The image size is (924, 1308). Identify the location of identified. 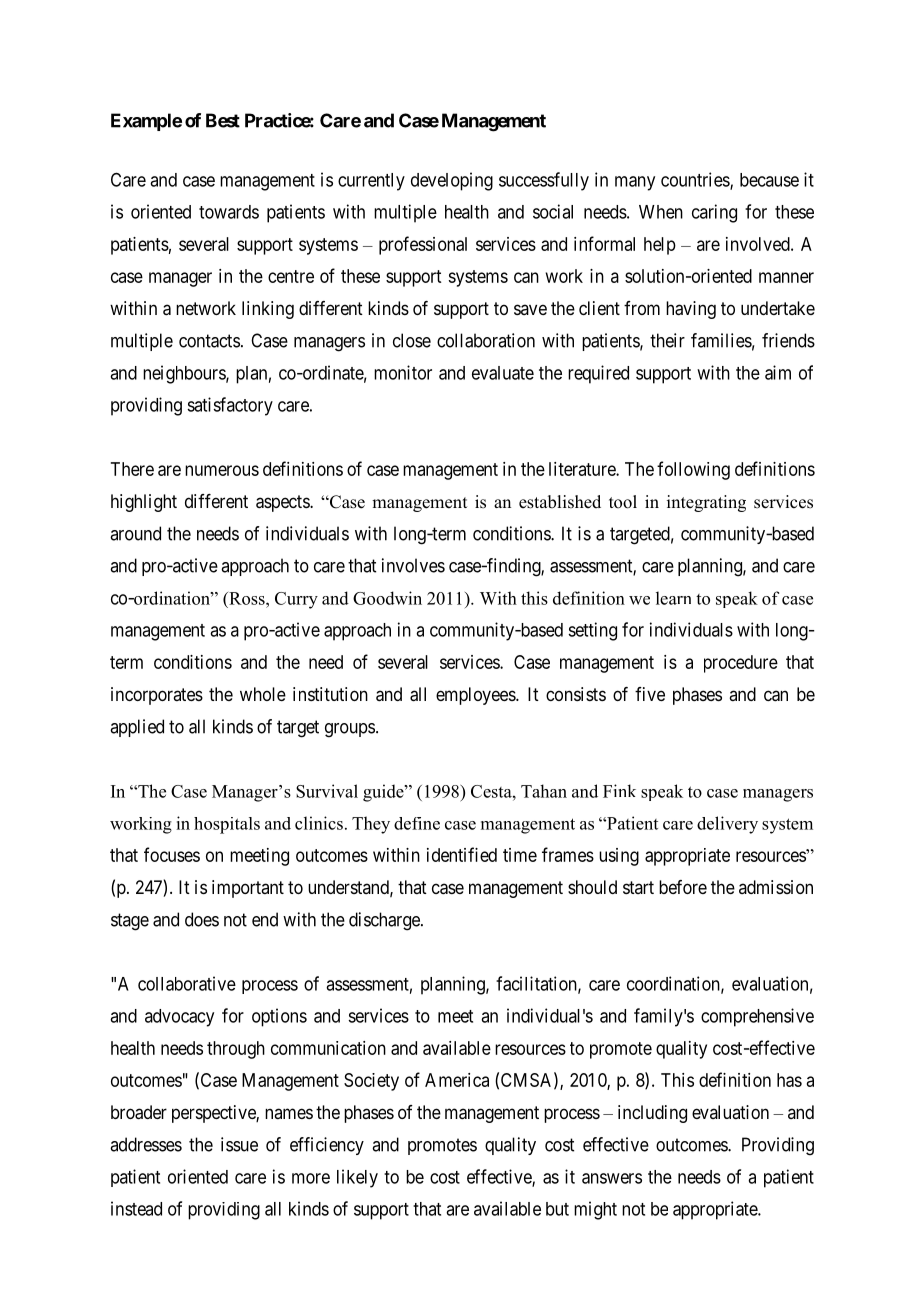
(462, 854).
